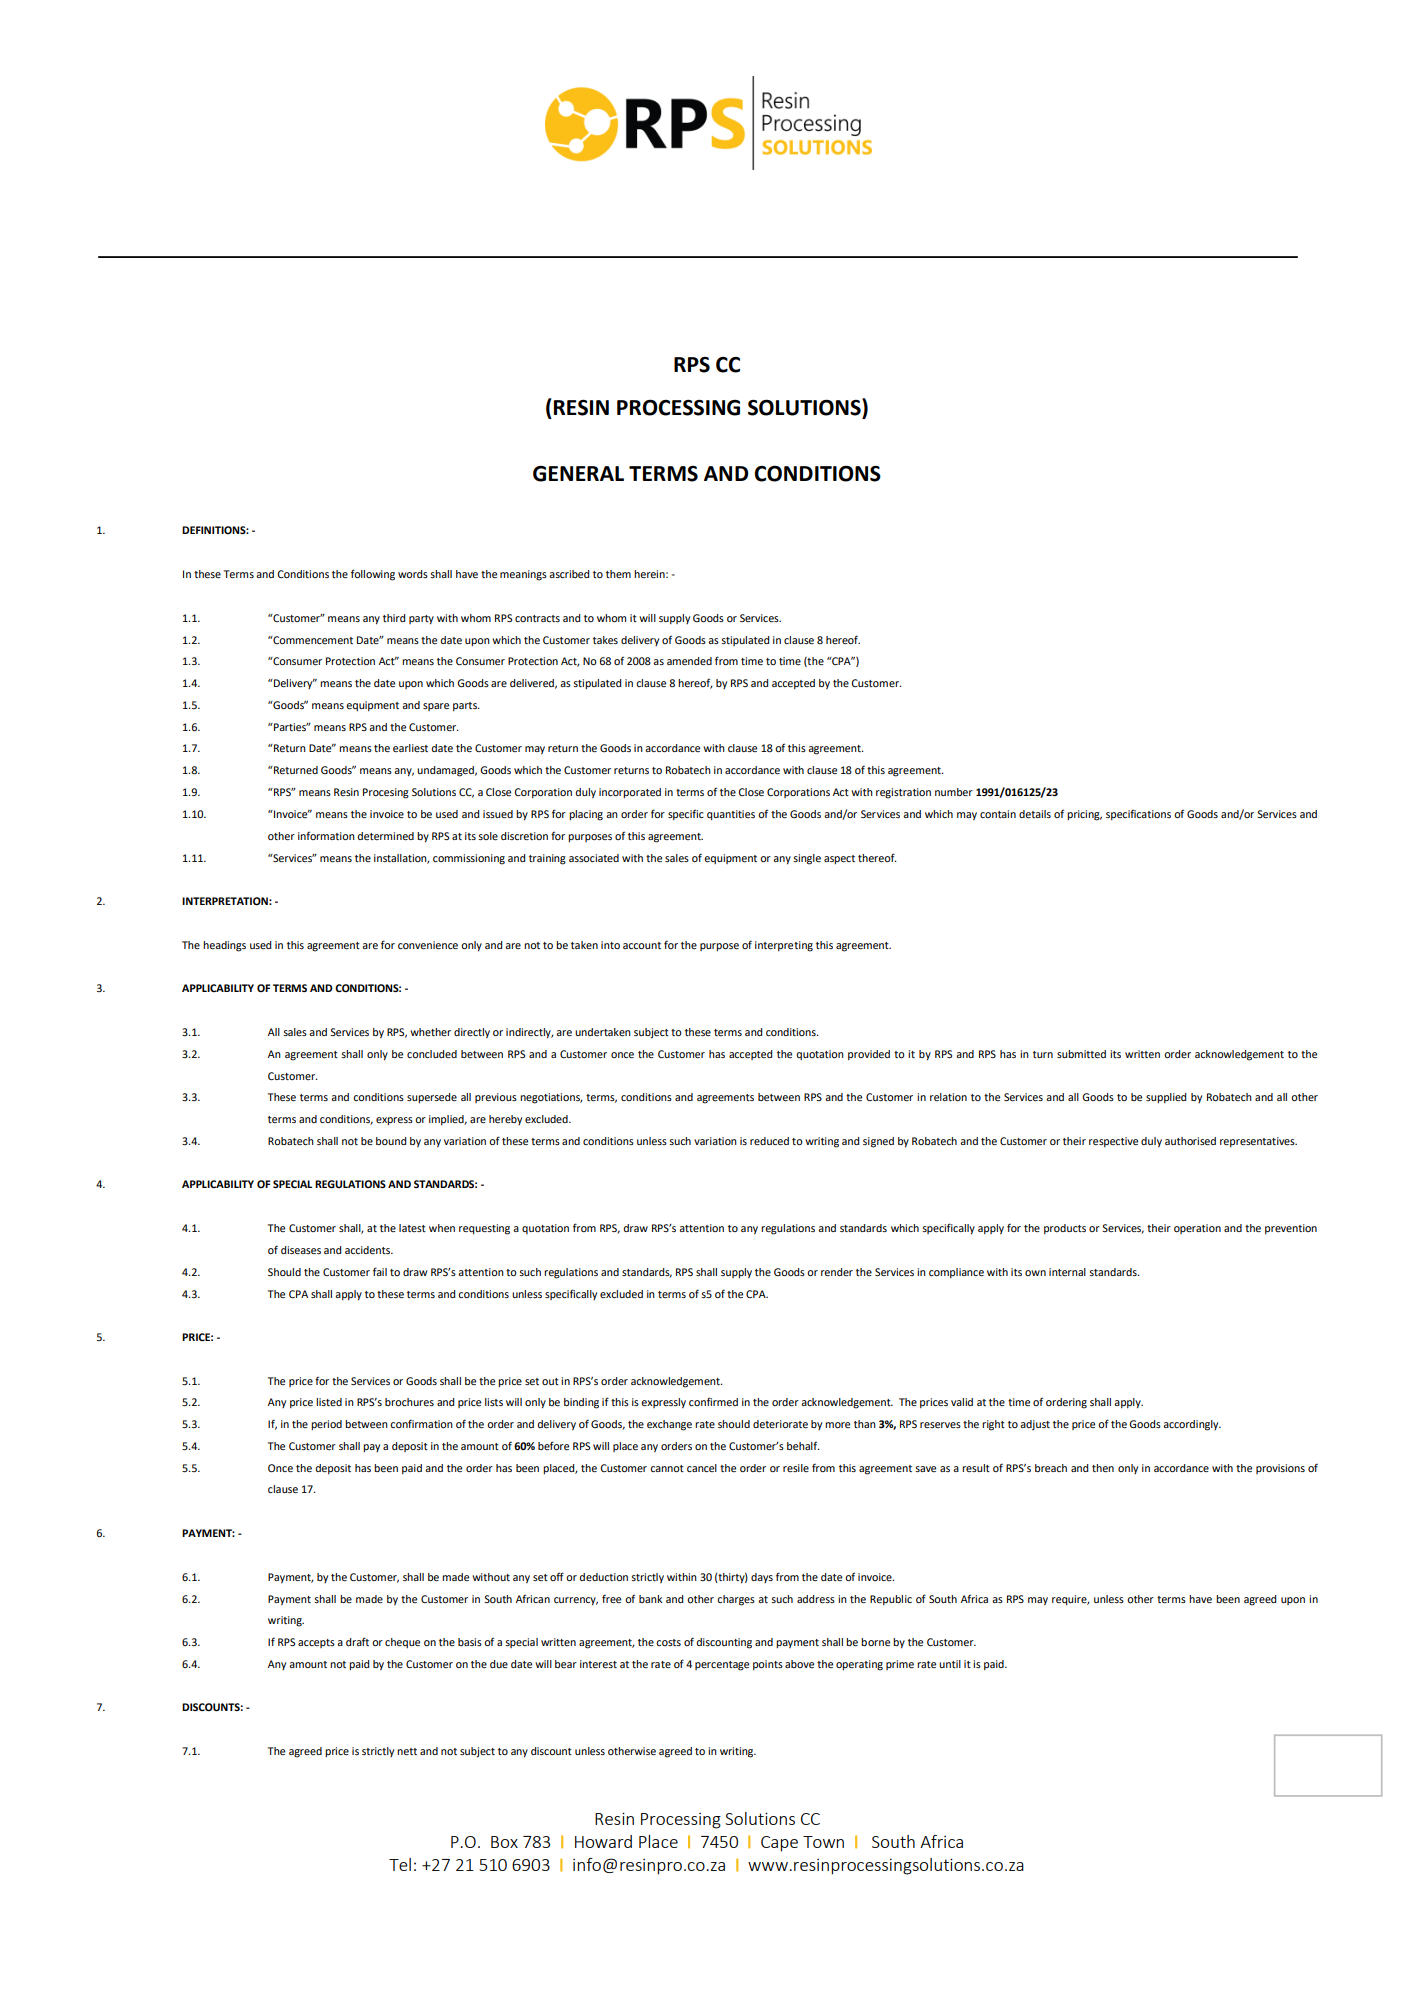 The image size is (1417, 2004). What do you see at coordinates (400, 1864) in the page?
I see `Tel` at bounding box center [400, 1864].
